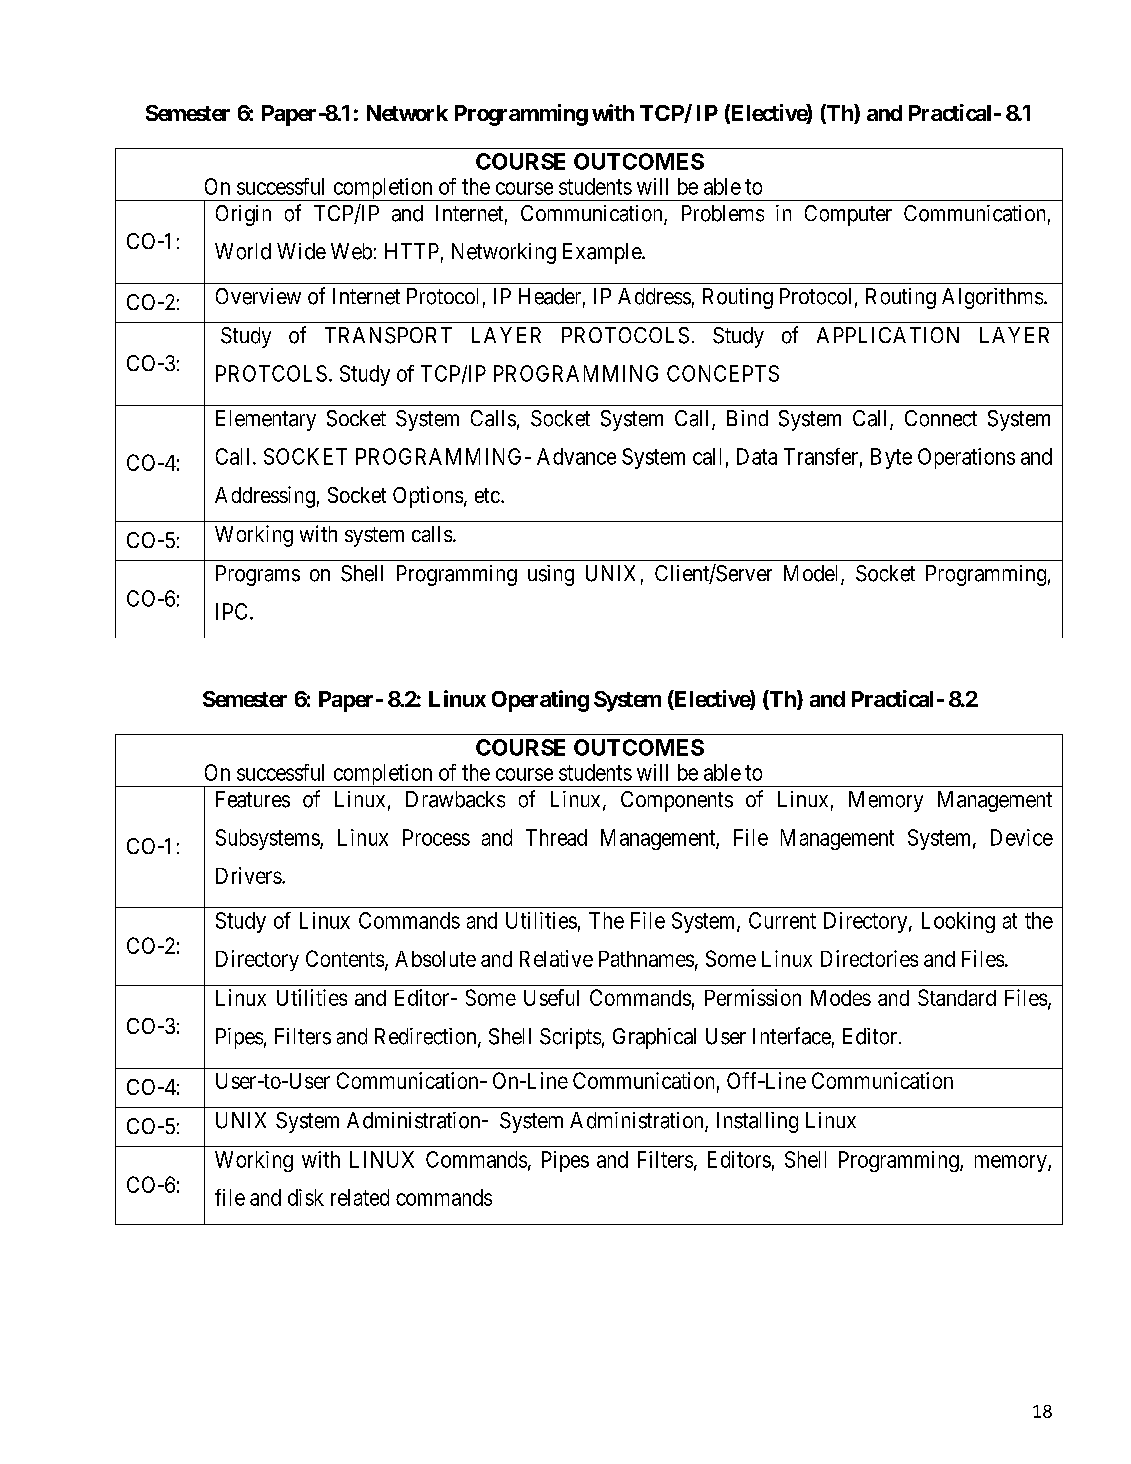 The width and height of the screenshot is (1131, 1464). I want to click on Interface, so click(792, 1036).
